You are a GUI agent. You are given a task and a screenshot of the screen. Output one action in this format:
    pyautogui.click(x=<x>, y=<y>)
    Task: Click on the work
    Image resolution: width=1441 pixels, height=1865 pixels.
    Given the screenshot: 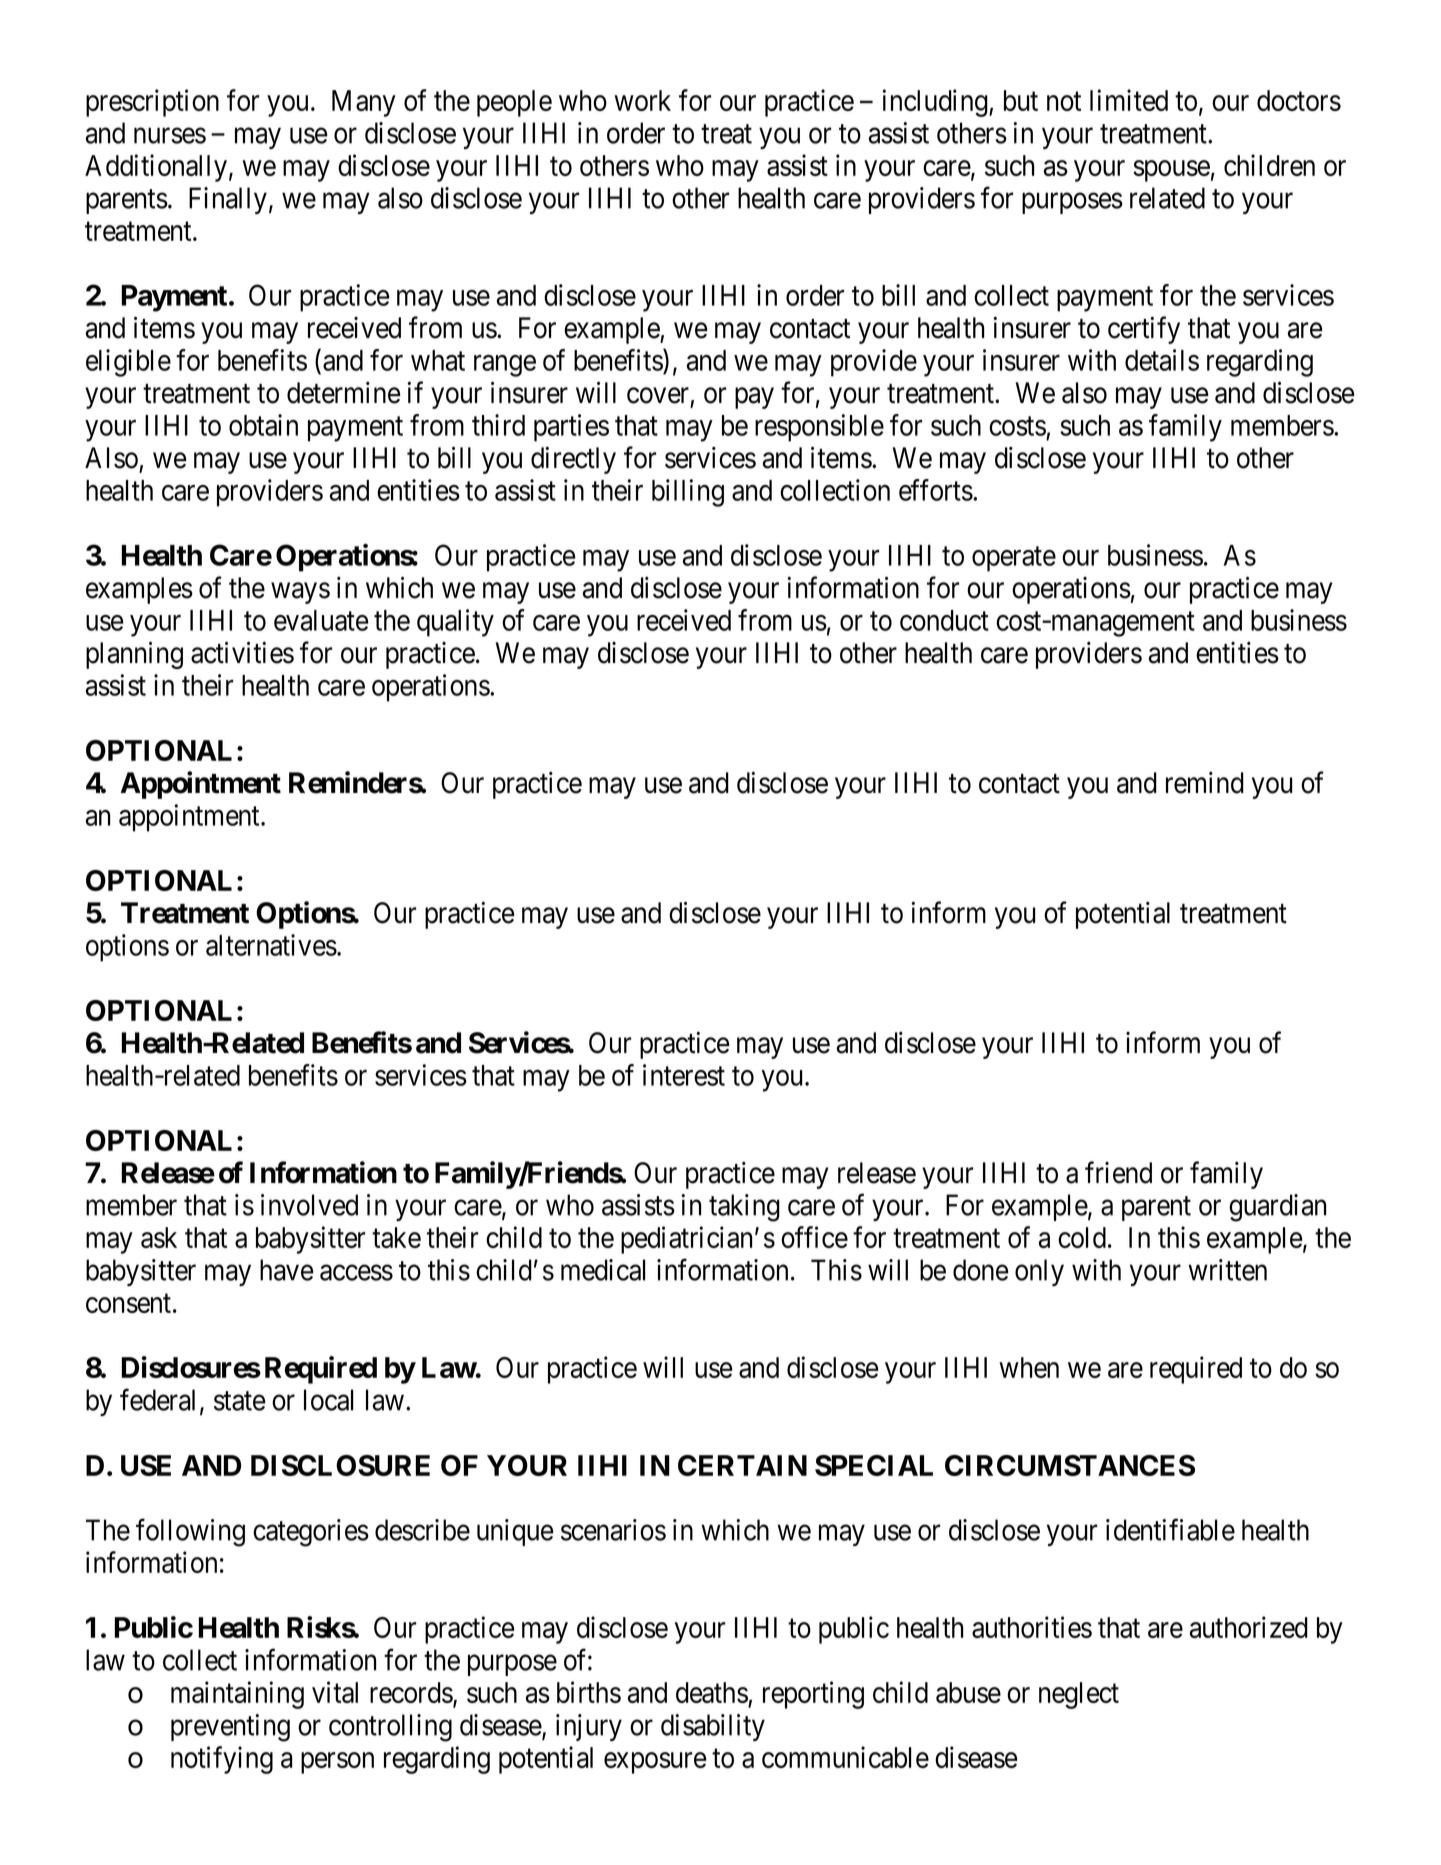 What is the action you would take?
    pyautogui.click(x=642, y=100)
